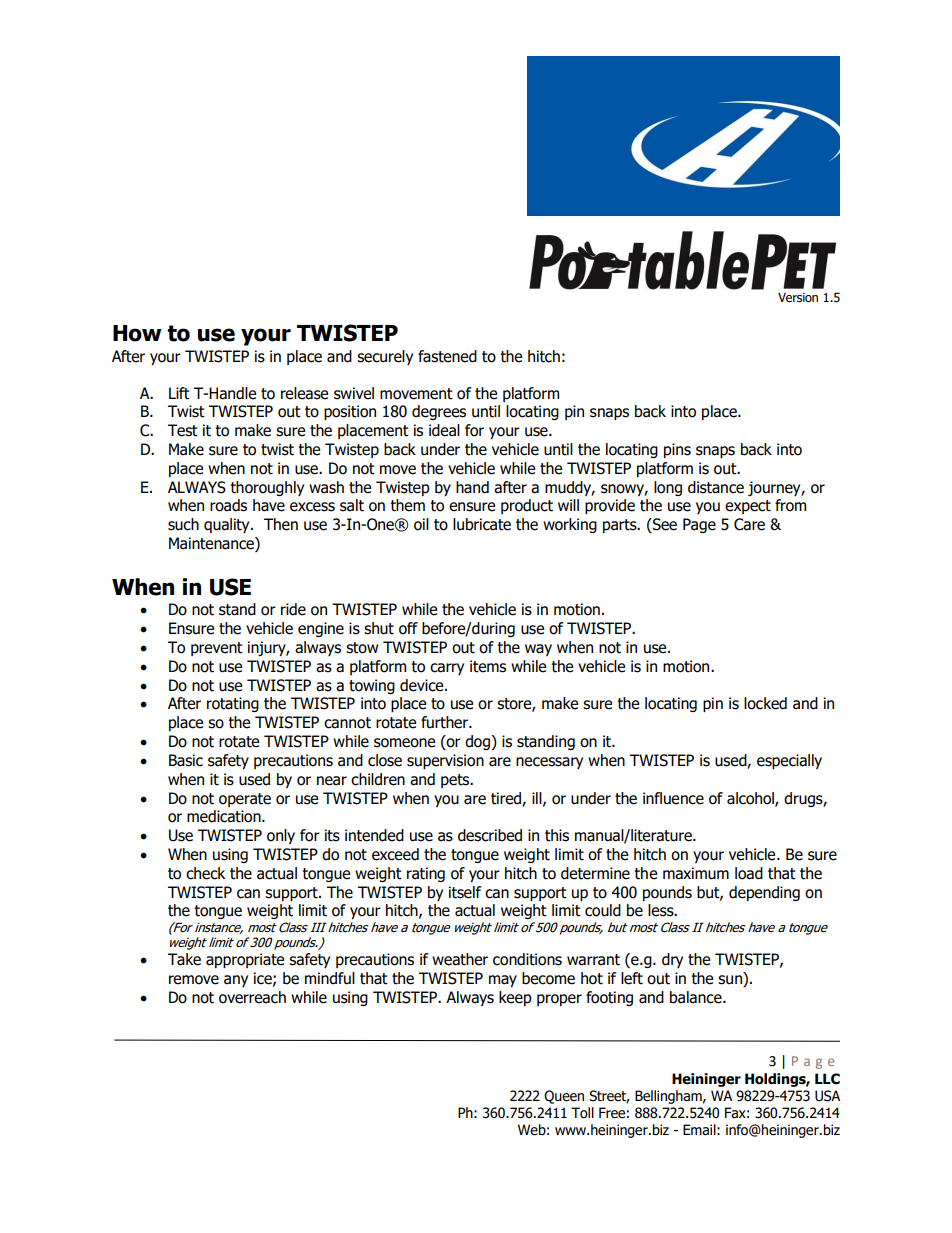 Image resolution: width=952 pixels, height=1233 pixels. Describe the element at coordinates (252, 997) in the screenshot. I see `overreach` at that location.
